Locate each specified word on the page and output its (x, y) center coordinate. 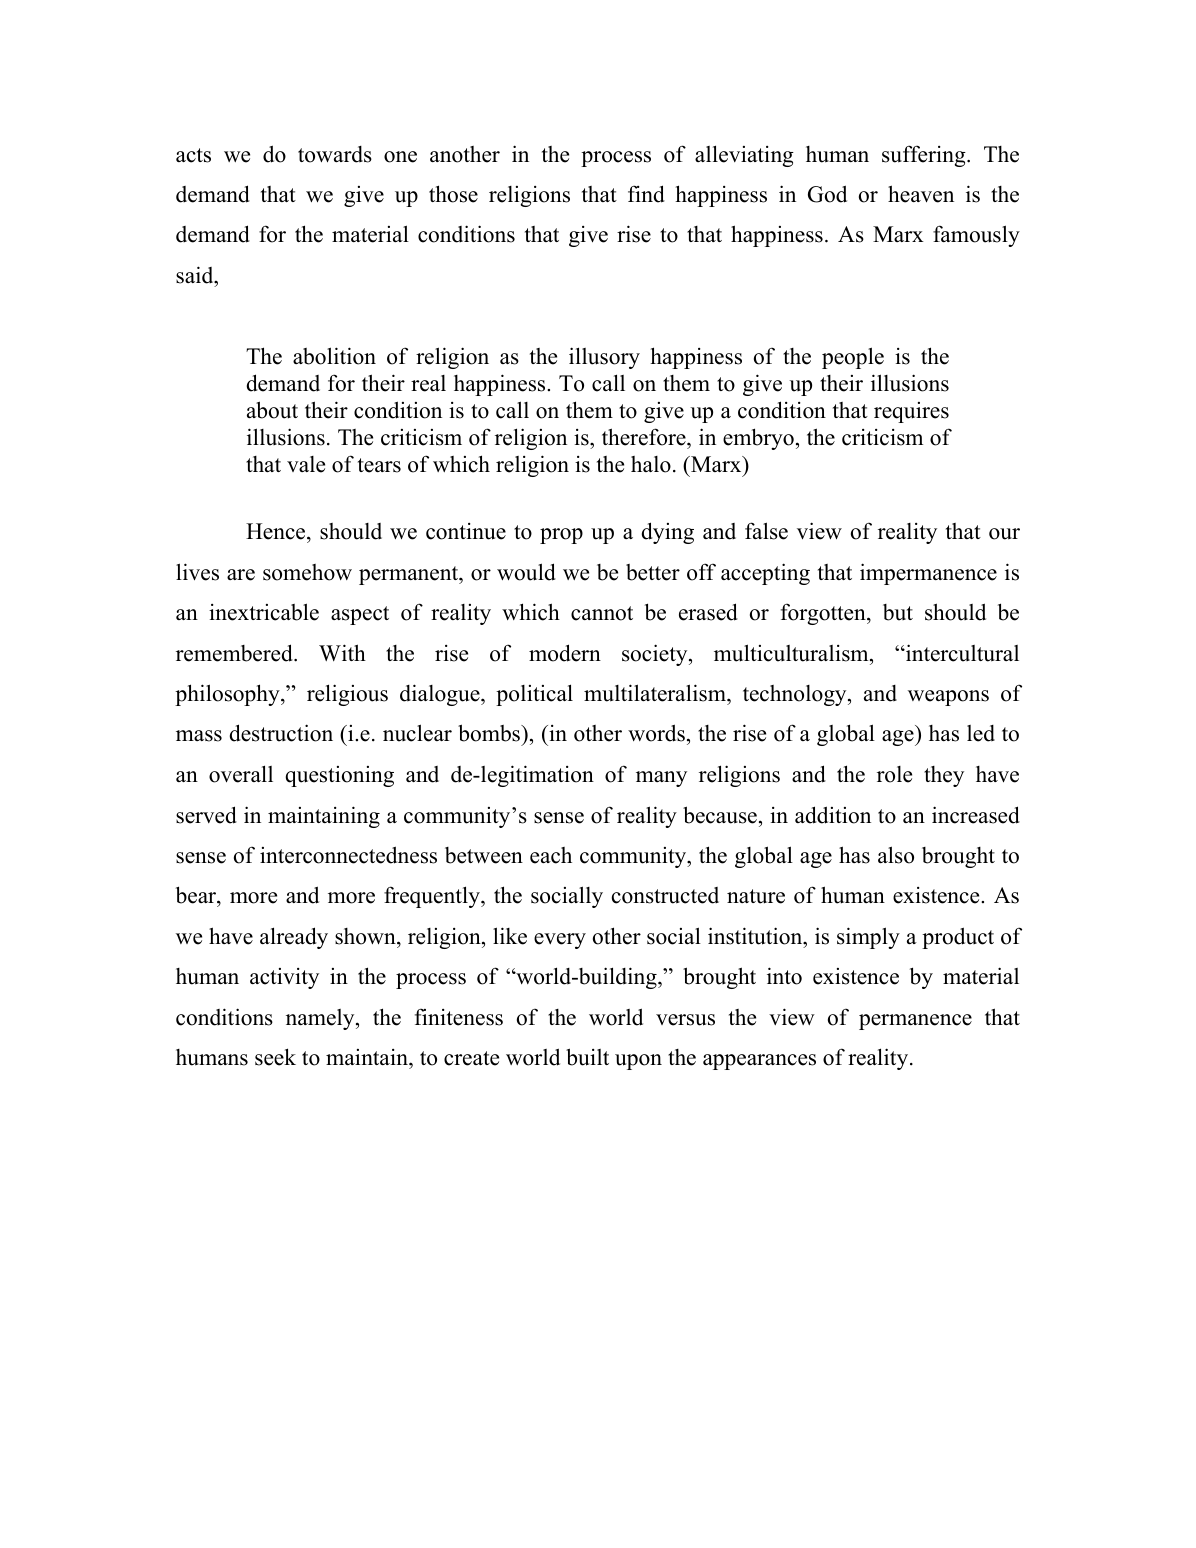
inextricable (264, 612)
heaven (921, 194)
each (551, 855)
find (646, 194)
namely (321, 1019)
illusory (604, 358)
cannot (602, 613)
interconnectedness (348, 855)
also (896, 855)
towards (335, 154)
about (272, 410)
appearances (759, 1062)
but (898, 612)
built (587, 1057)
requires (911, 412)
